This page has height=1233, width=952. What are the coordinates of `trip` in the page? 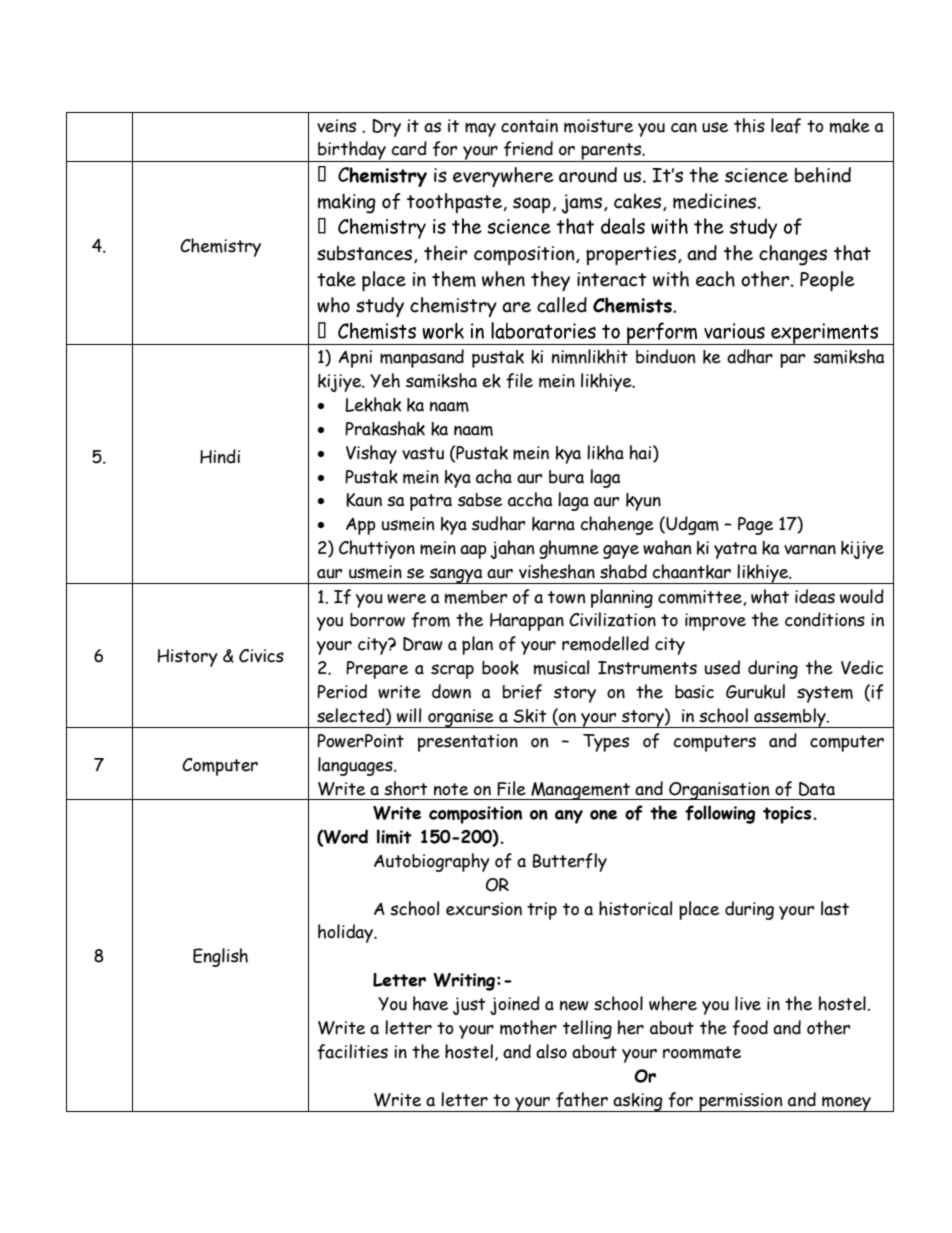 It's located at (542, 911).
